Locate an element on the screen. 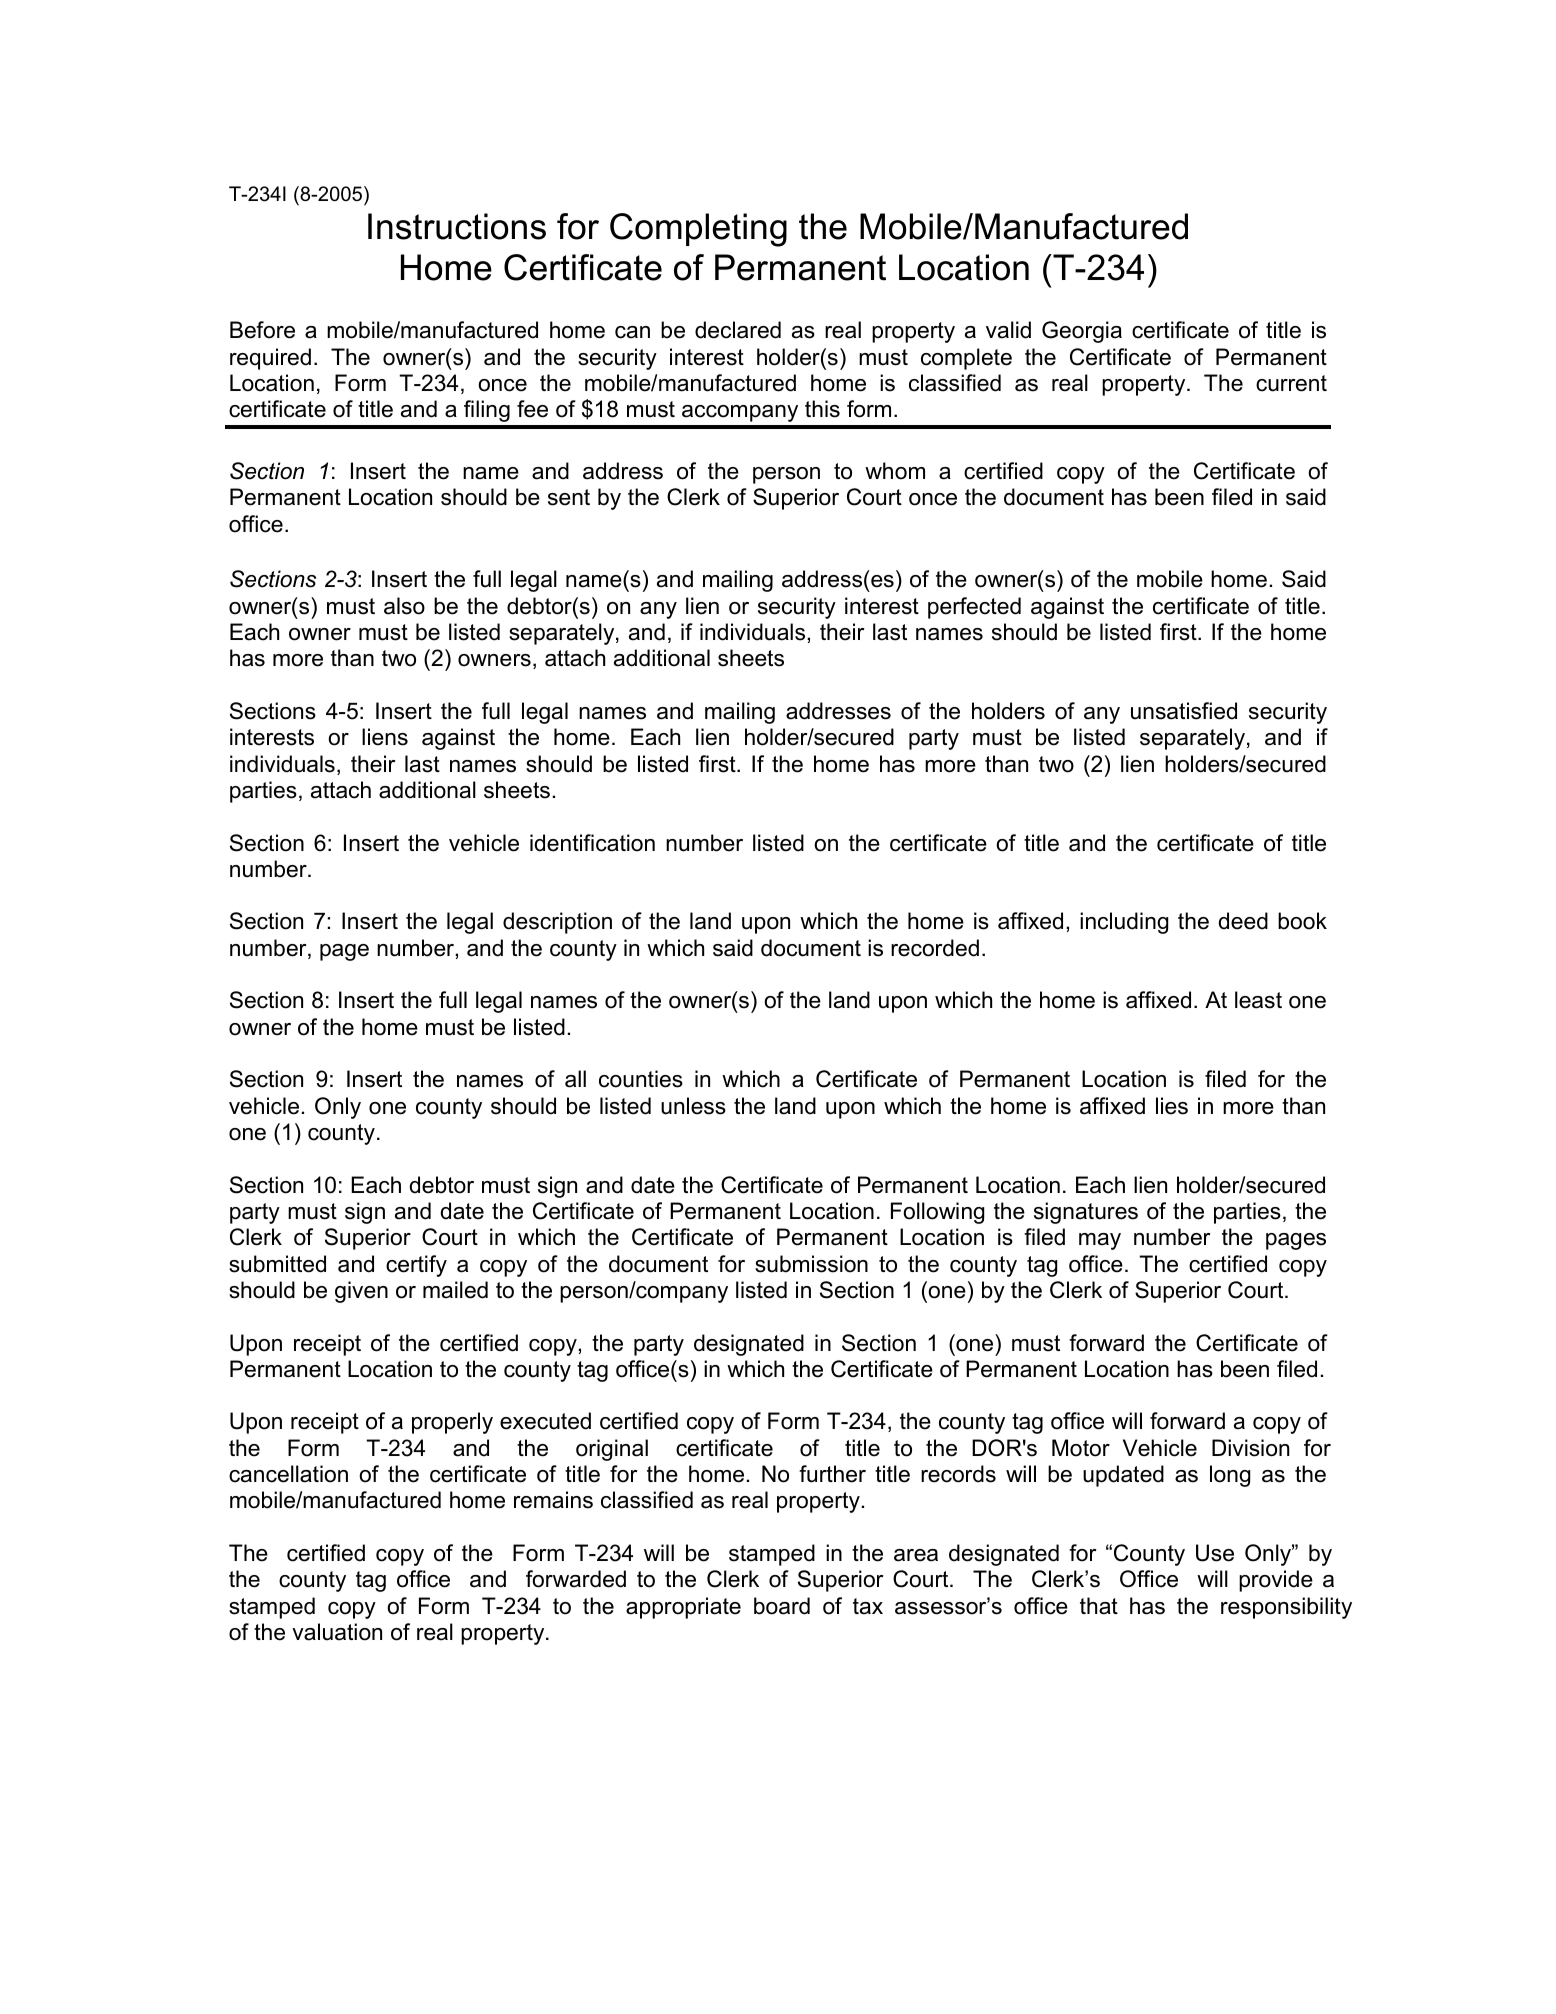 The image size is (1556, 2014). certify is located at coordinates (416, 1266).
